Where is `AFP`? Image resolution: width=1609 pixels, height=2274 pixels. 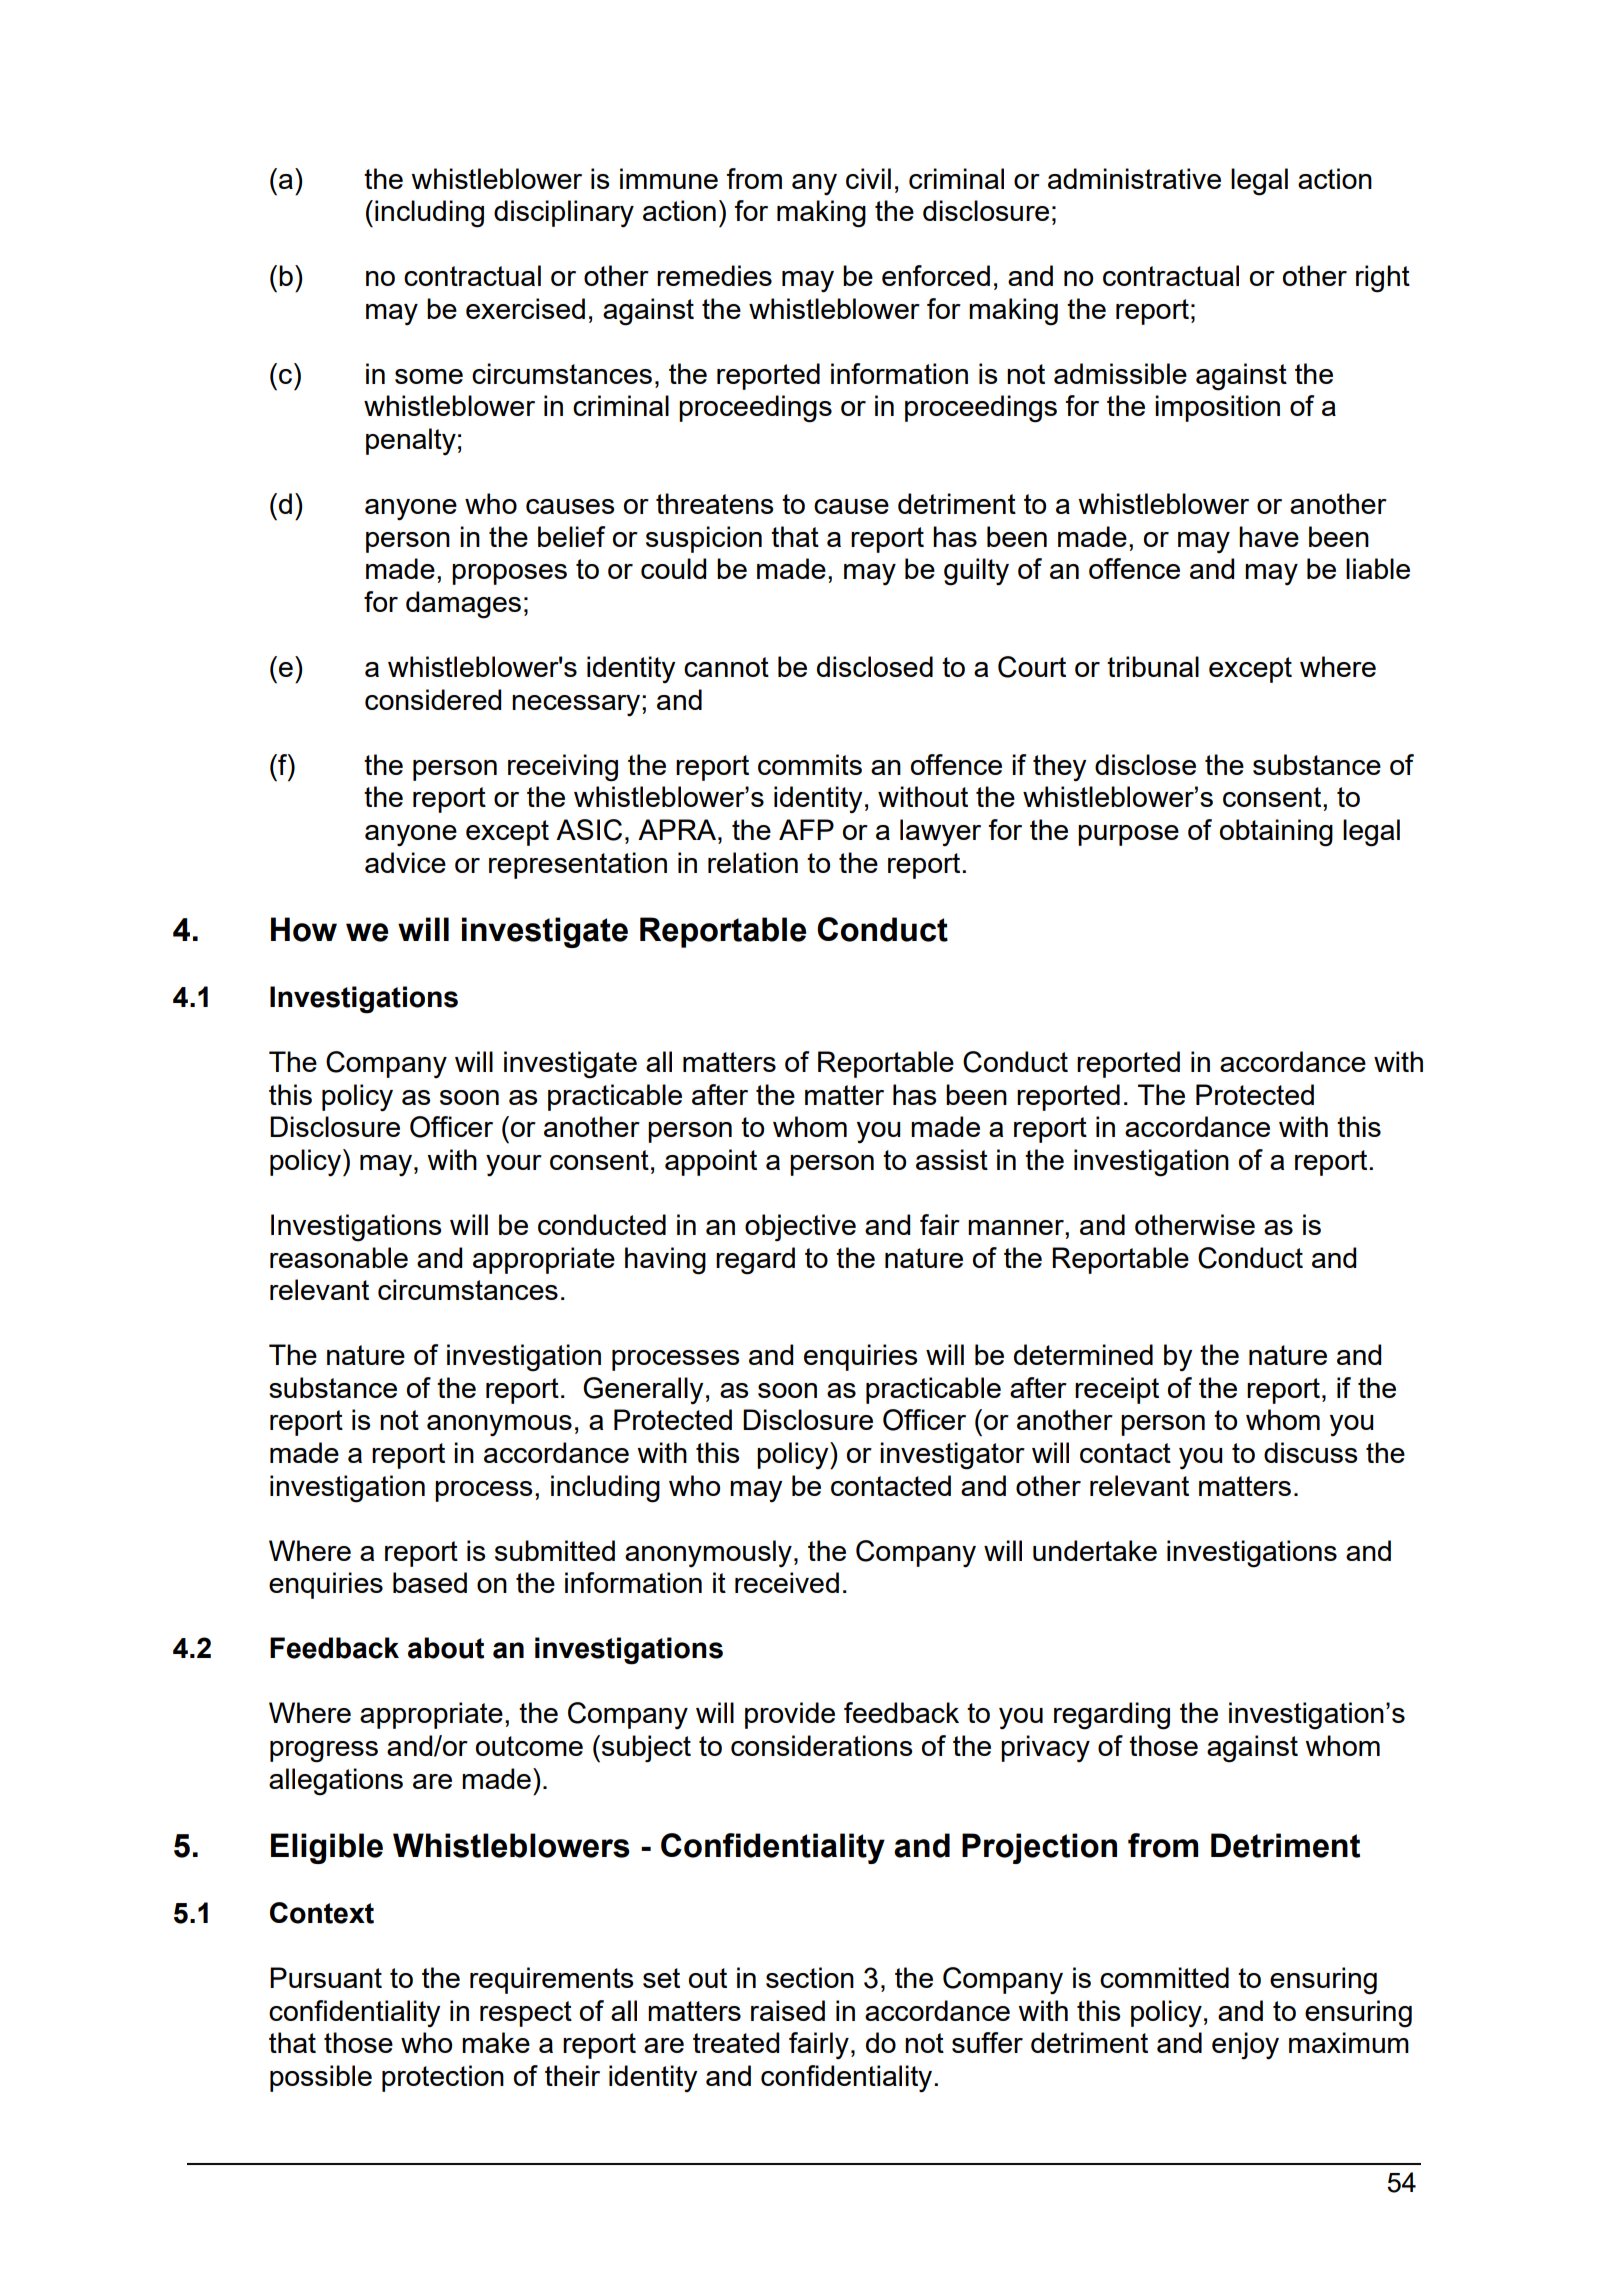 AFP is located at coordinates (806, 829).
